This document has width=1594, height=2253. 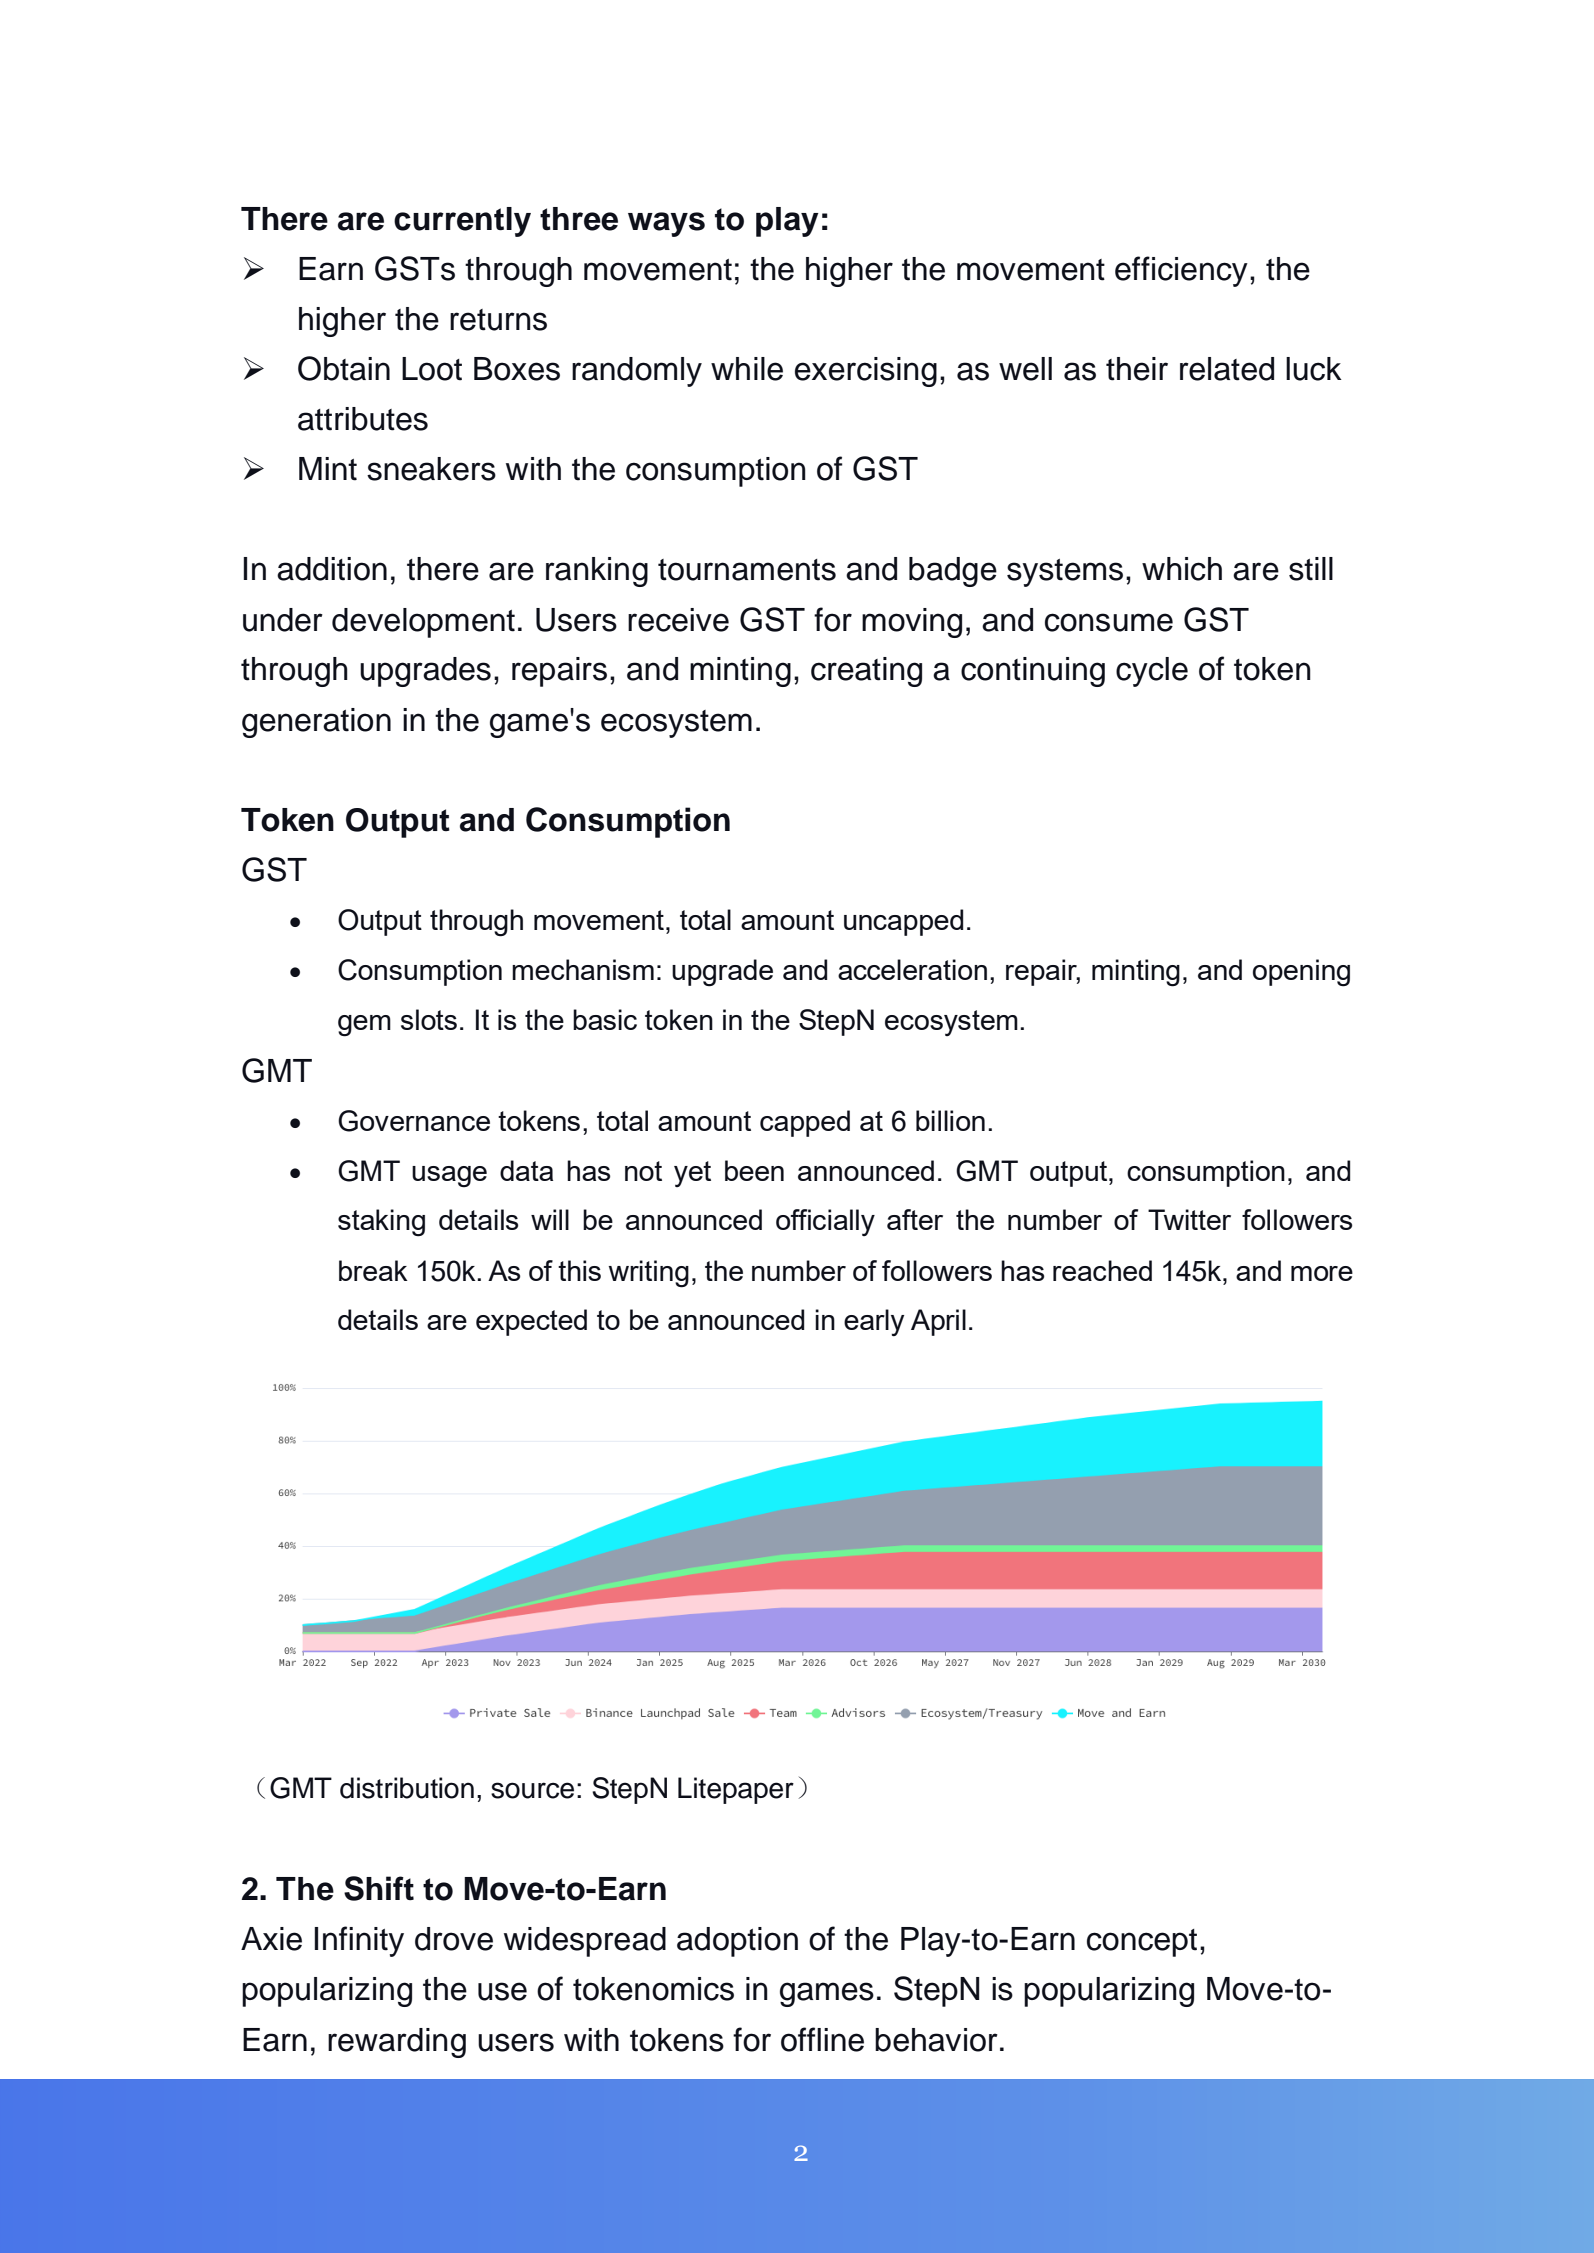 What do you see at coordinates (1181, 271) in the document?
I see `efficiency` at bounding box center [1181, 271].
